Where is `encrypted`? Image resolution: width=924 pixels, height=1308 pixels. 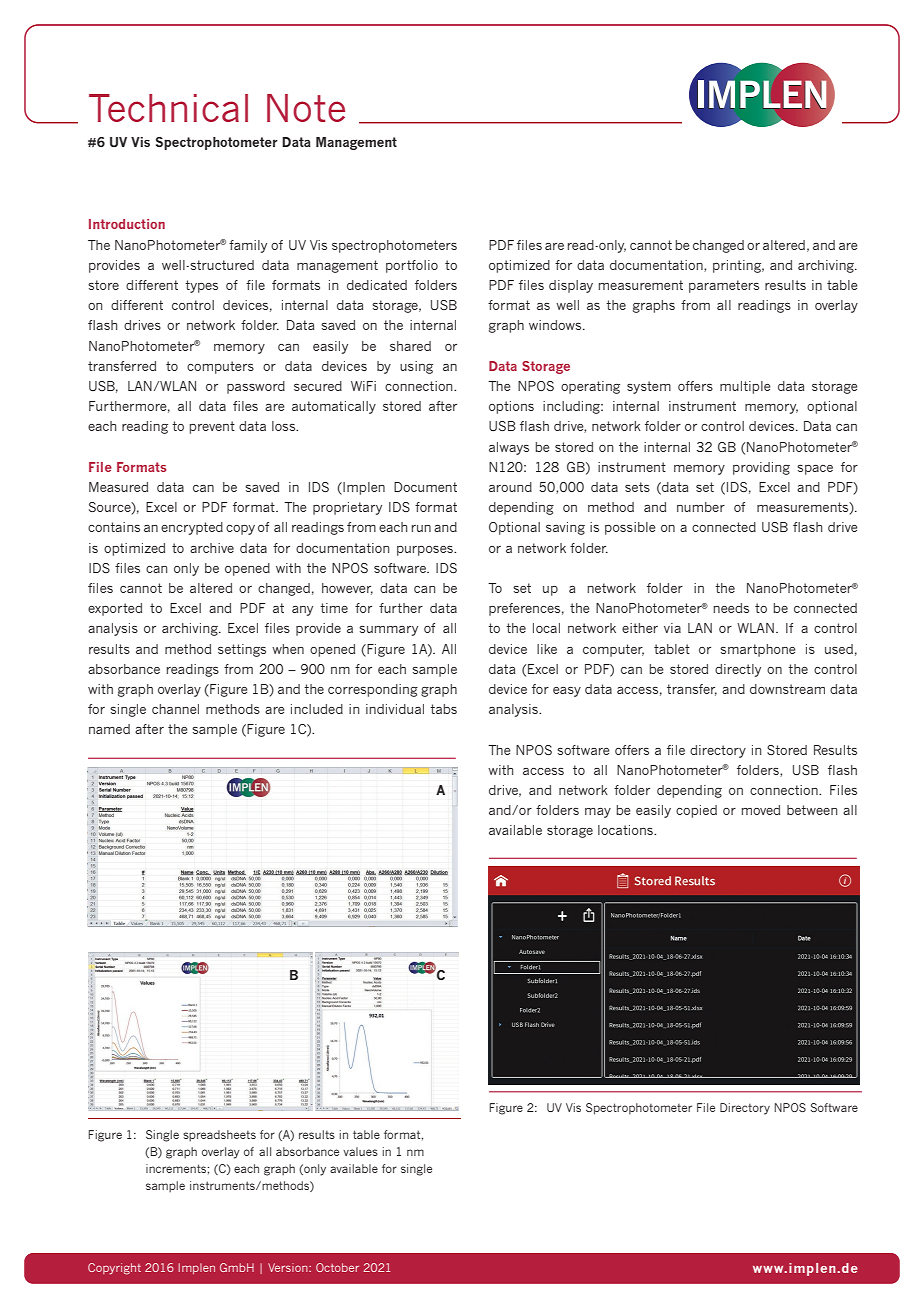
encrypted is located at coordinates (192, 528).
